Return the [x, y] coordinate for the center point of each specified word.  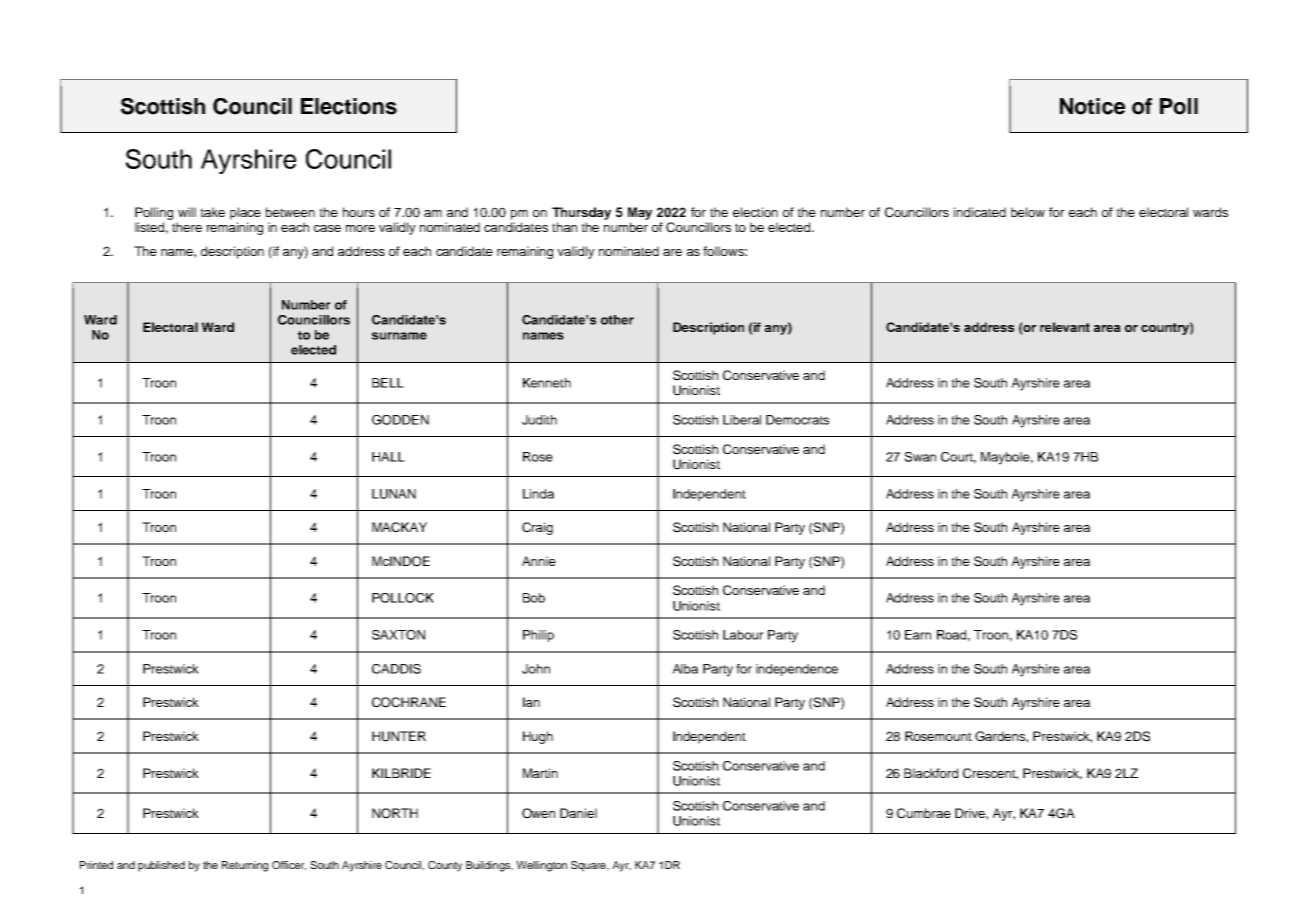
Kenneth [547, 383]
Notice [1092, 106]
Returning [245, 866]
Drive [971, 813]
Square [589, 866]
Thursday [581, 213]
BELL [388, 383]
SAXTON [398, 635]
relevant [1065, 327]
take [212, 212]
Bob [534, 598]
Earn [918, 635]
